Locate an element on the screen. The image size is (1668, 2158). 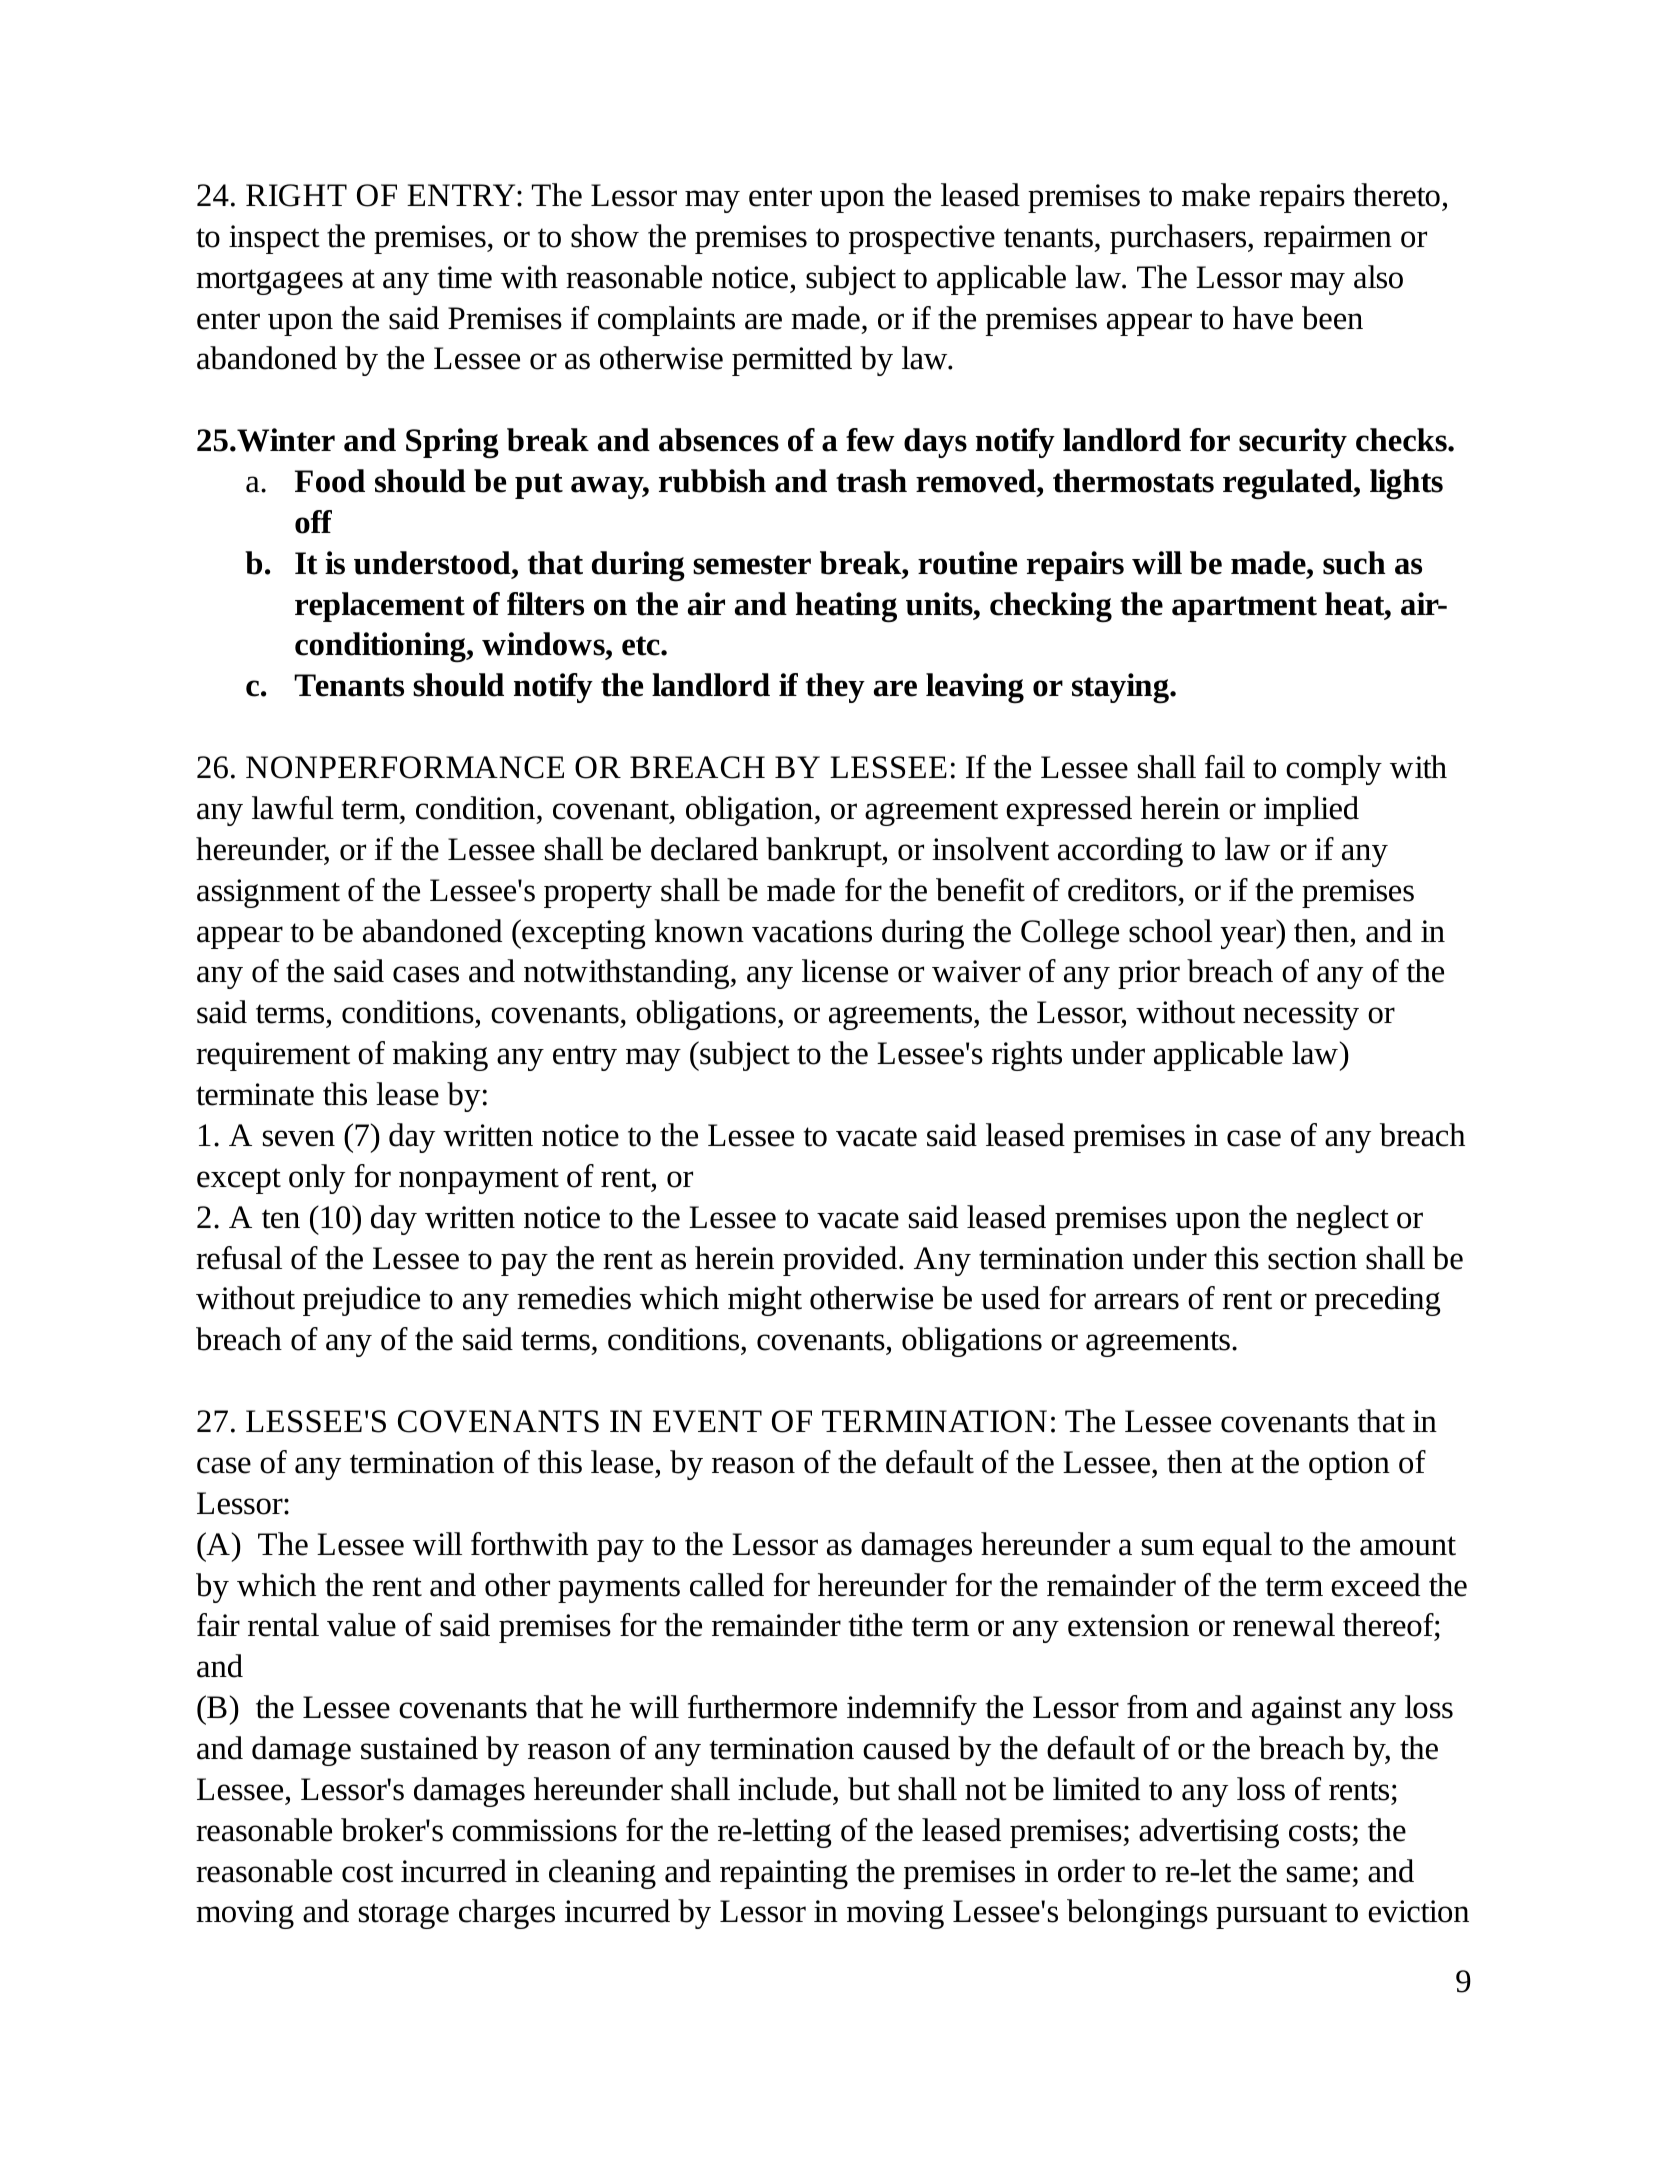
same is located at coordinates (1318, 1874).
